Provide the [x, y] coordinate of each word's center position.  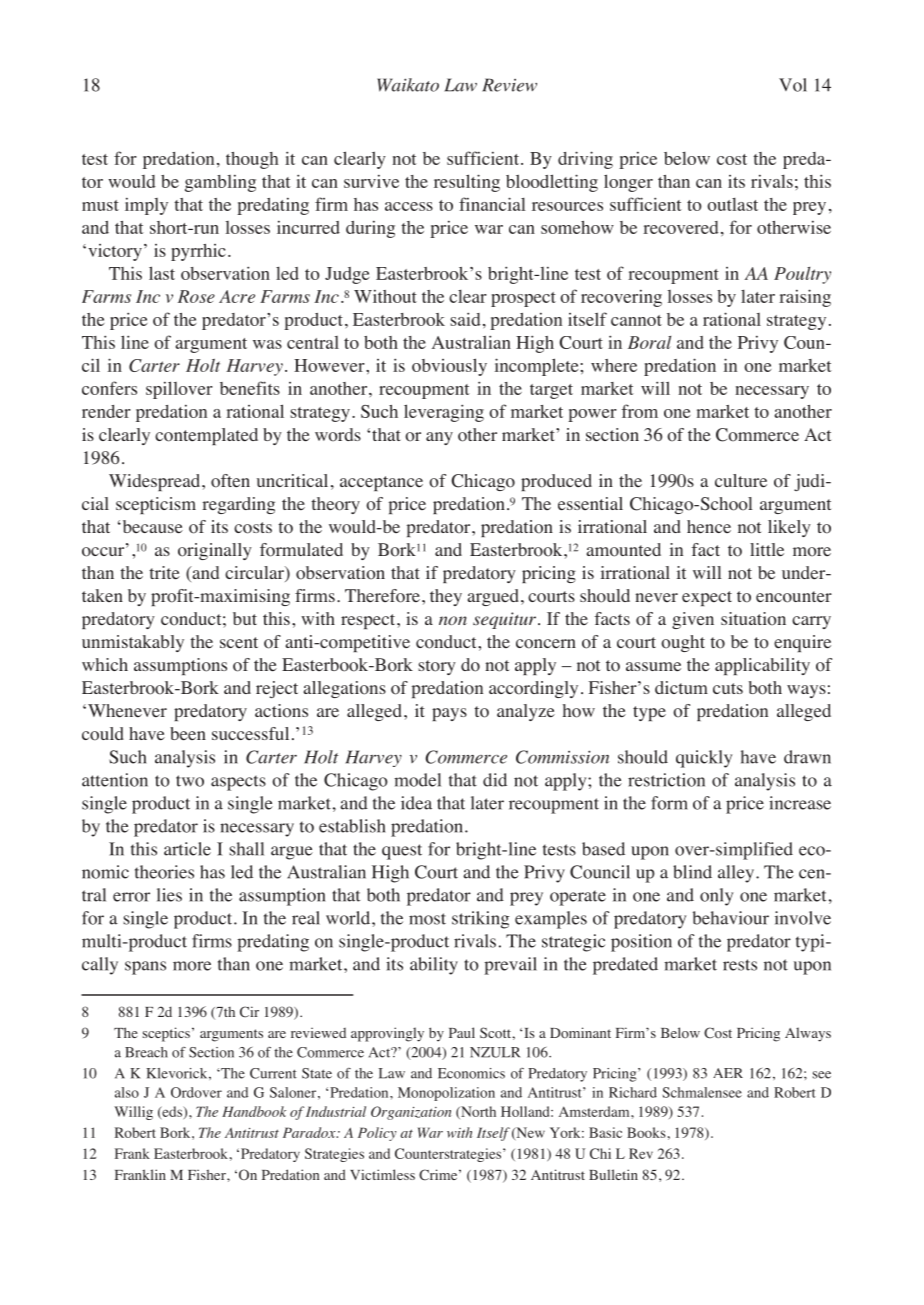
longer [628, 183]
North [477, 1112]
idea [416, 803]
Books [646, 1132]
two [190, 781]
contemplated [206, 436]
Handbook [254, 1111]
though [252, 160]
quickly [704, 759]
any [439, 438]
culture [741, 480]
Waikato [408, 85]
